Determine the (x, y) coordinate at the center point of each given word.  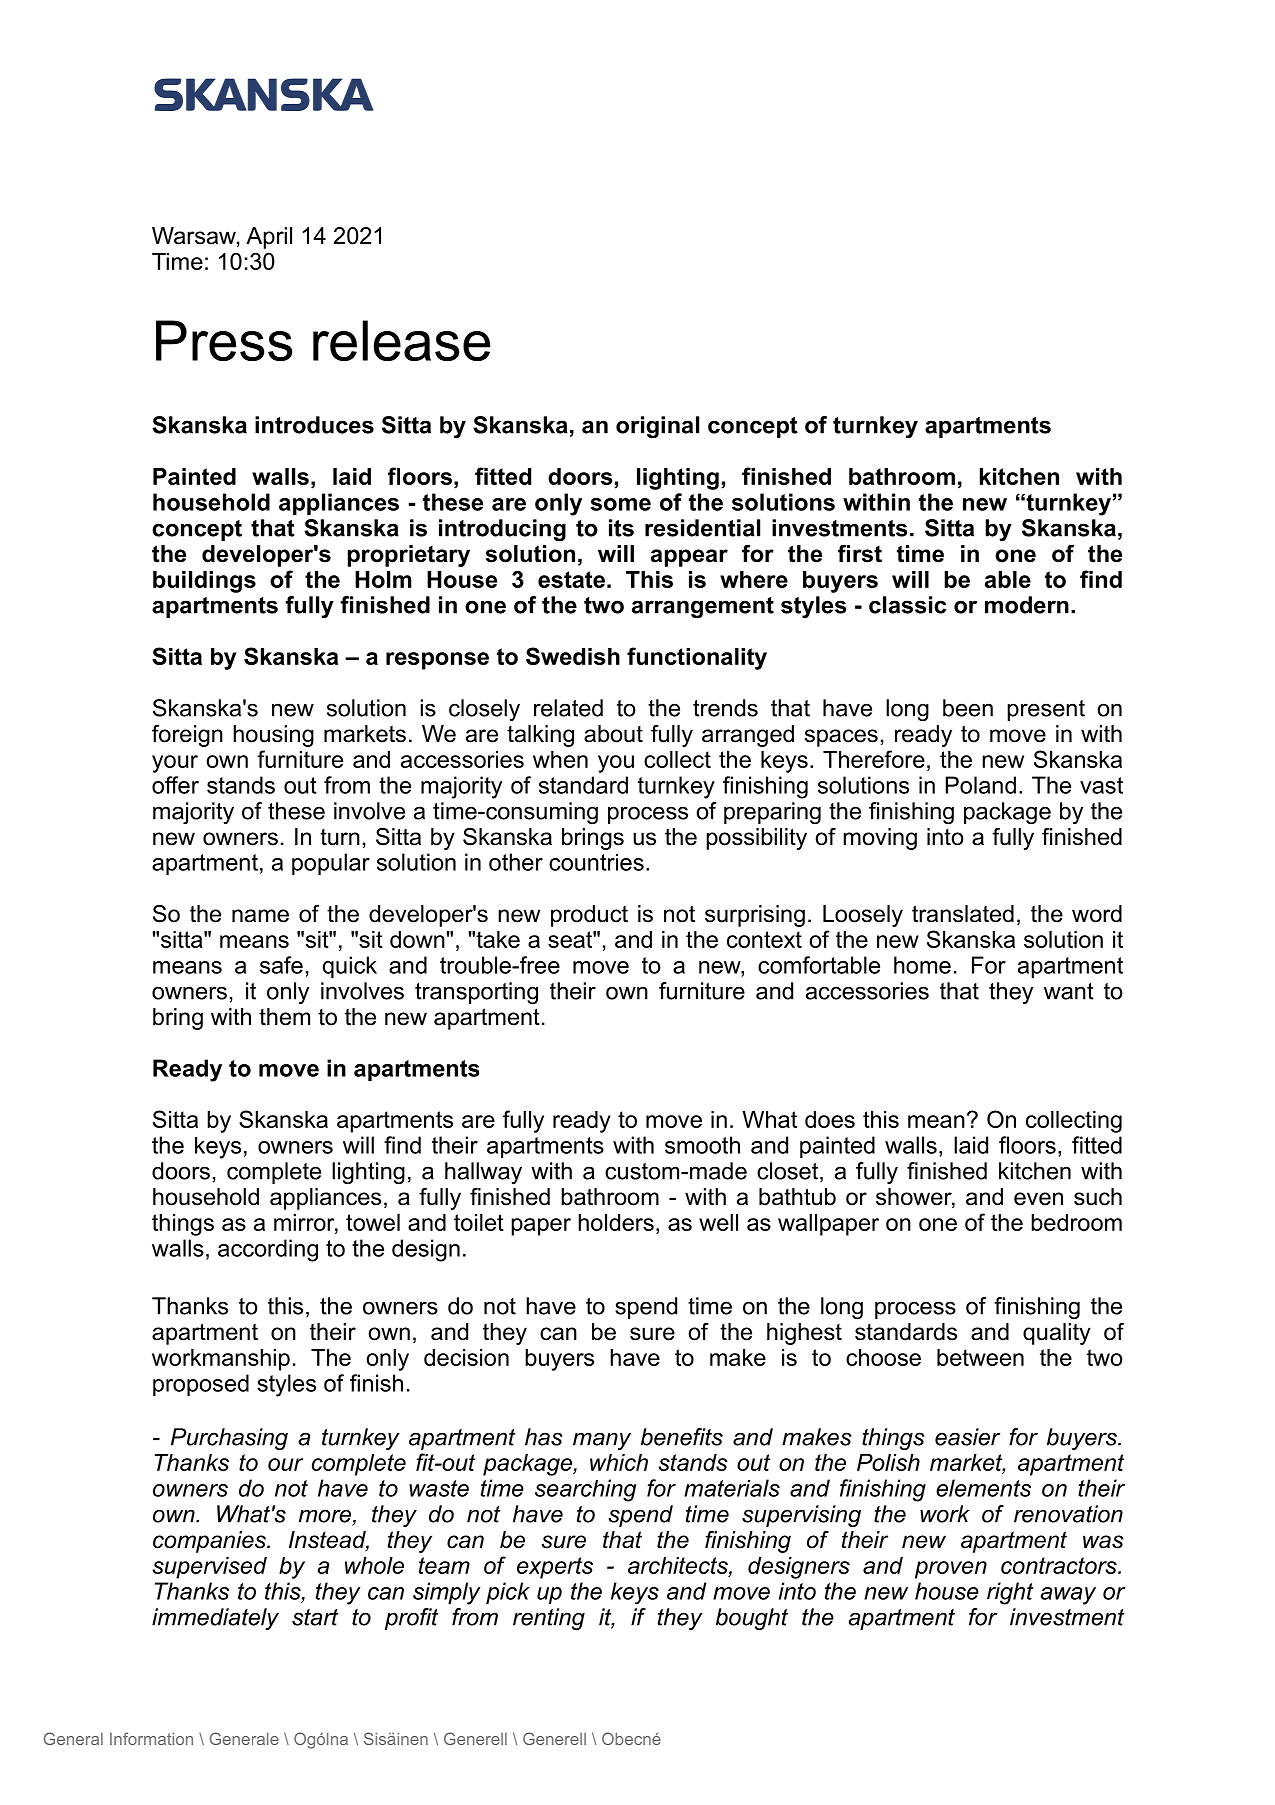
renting (549, 1619)
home (922, 965)
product (589, 916)
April (269, 238)
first (860, 554)
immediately (215, 1619)
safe (281, 965)
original (657, 427)
